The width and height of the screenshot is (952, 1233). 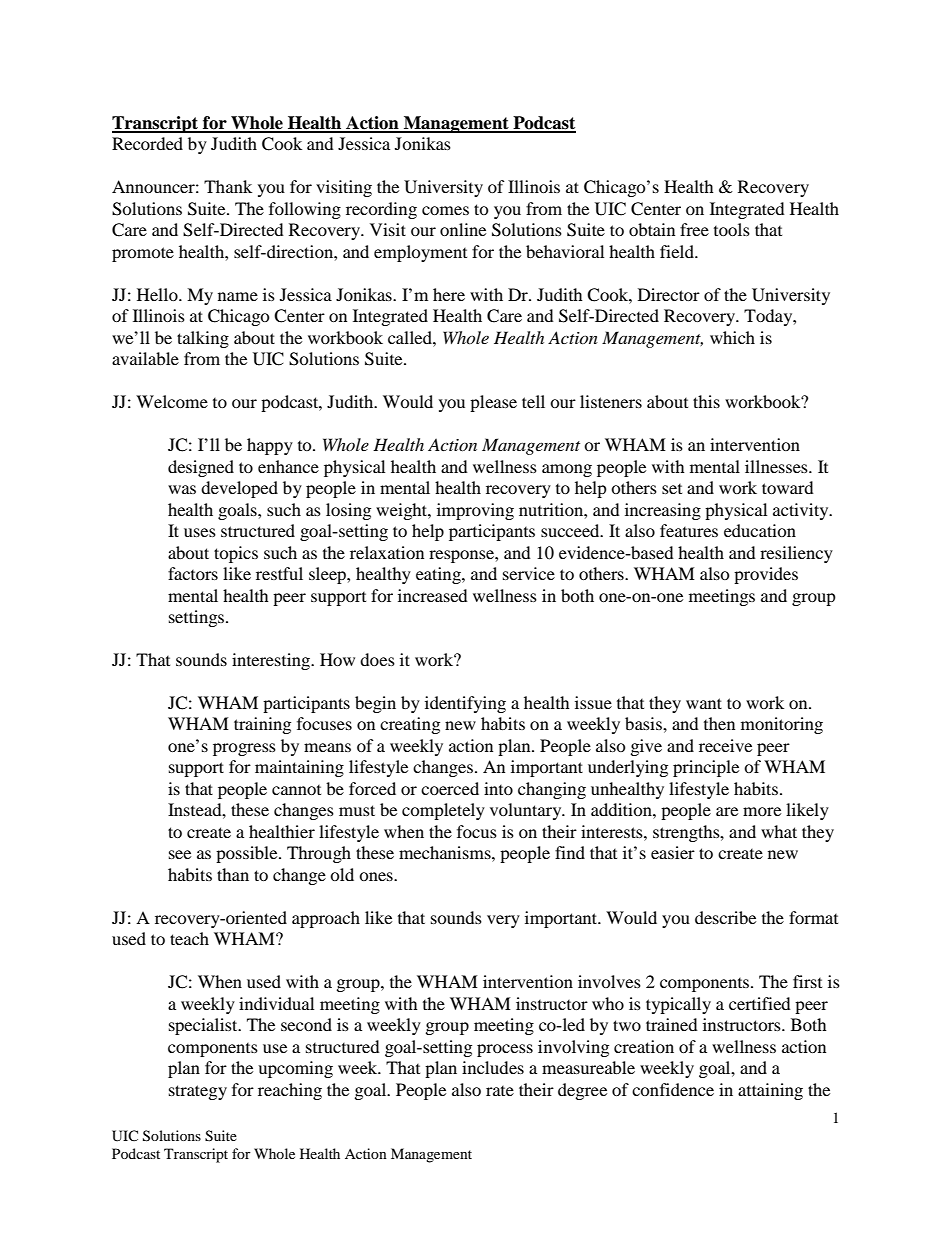 What do you see at coordinates (248, 854) in the screenshot?
I see `possible` at bounding box center [248, 854].
